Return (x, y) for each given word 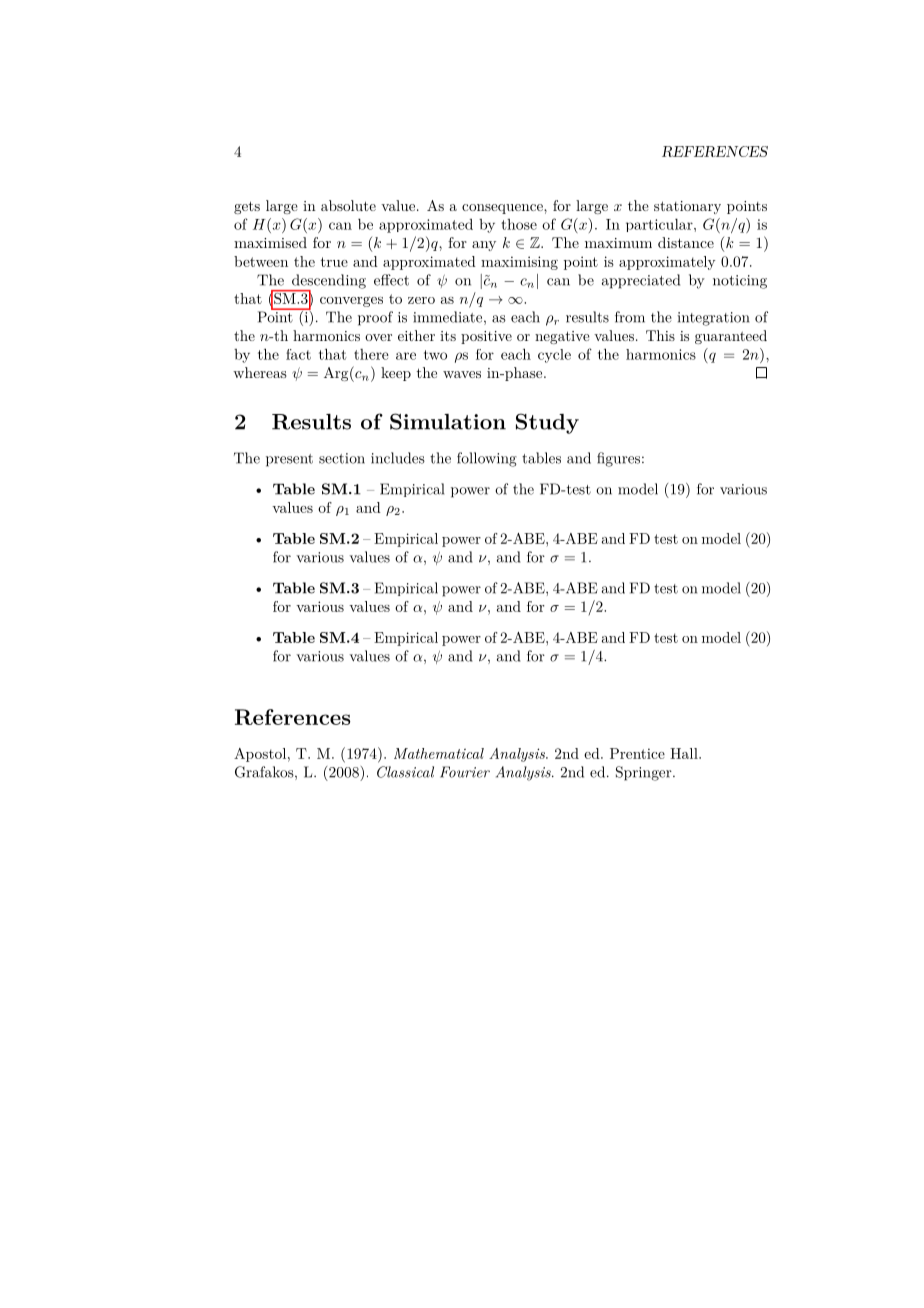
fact (298, 354)
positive (486, 337)
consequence (503, 209)
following (487, 459)
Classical (405, 772)
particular (660, 225)
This (660, 335)
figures (618, 459)
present (289, 460)
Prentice (637, 753)
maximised (270, 242)
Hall (685, 753)
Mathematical (439, 753)
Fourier (465, 772)
